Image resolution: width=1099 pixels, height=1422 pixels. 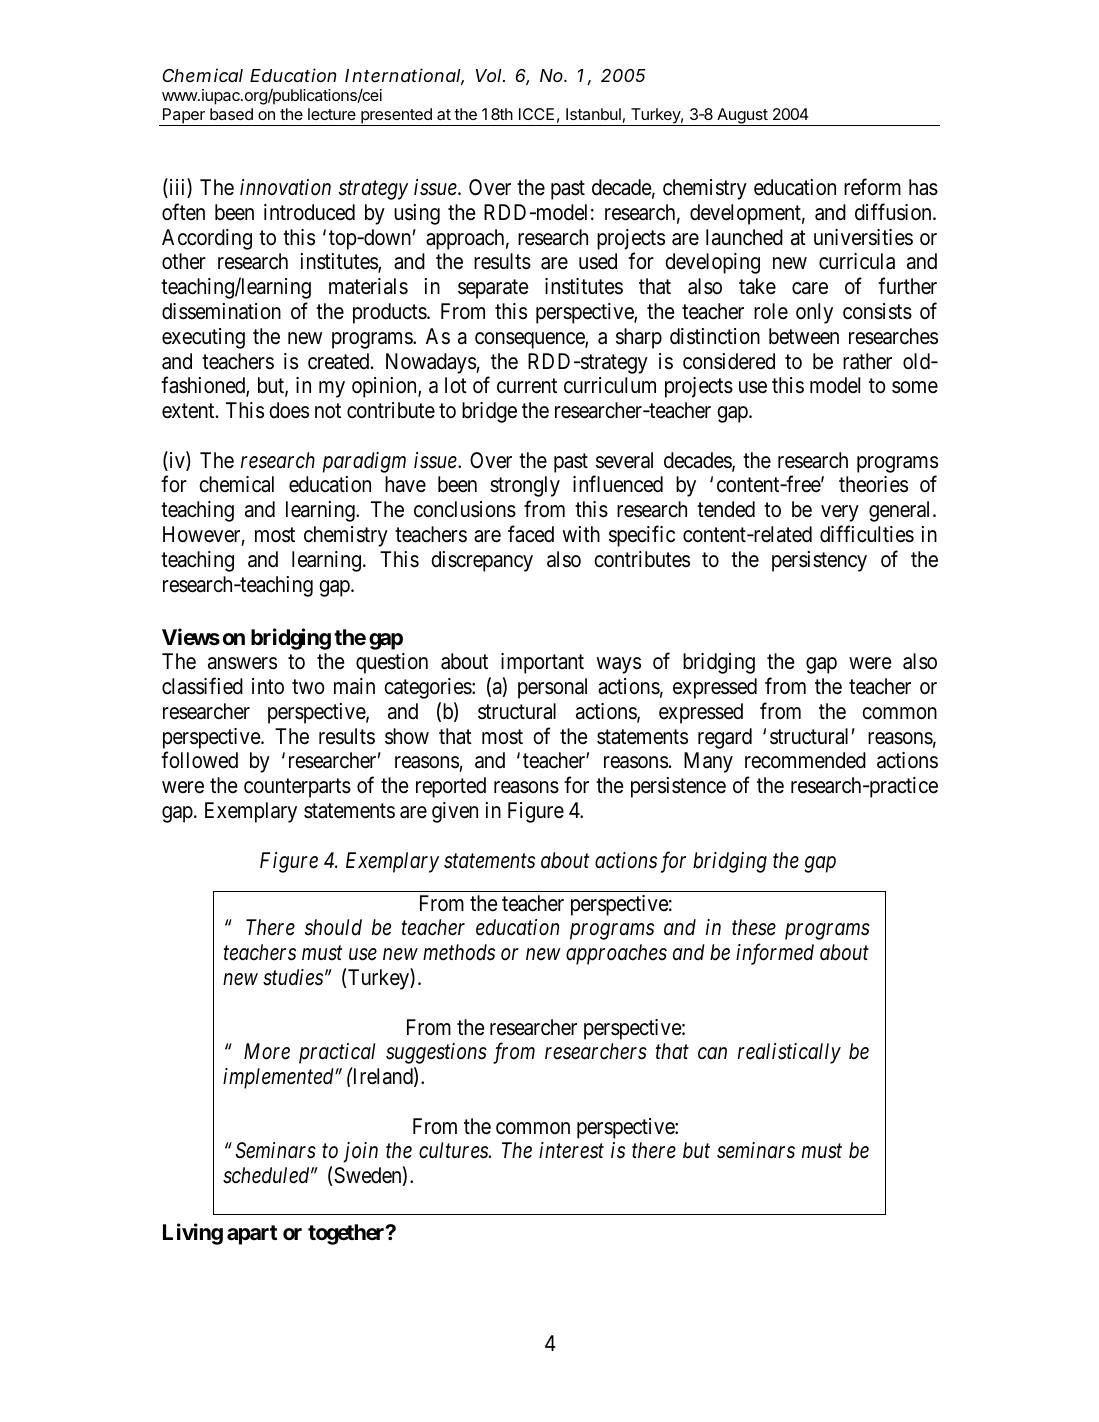 I want to click on interest, so click(x=571, y=1150).
